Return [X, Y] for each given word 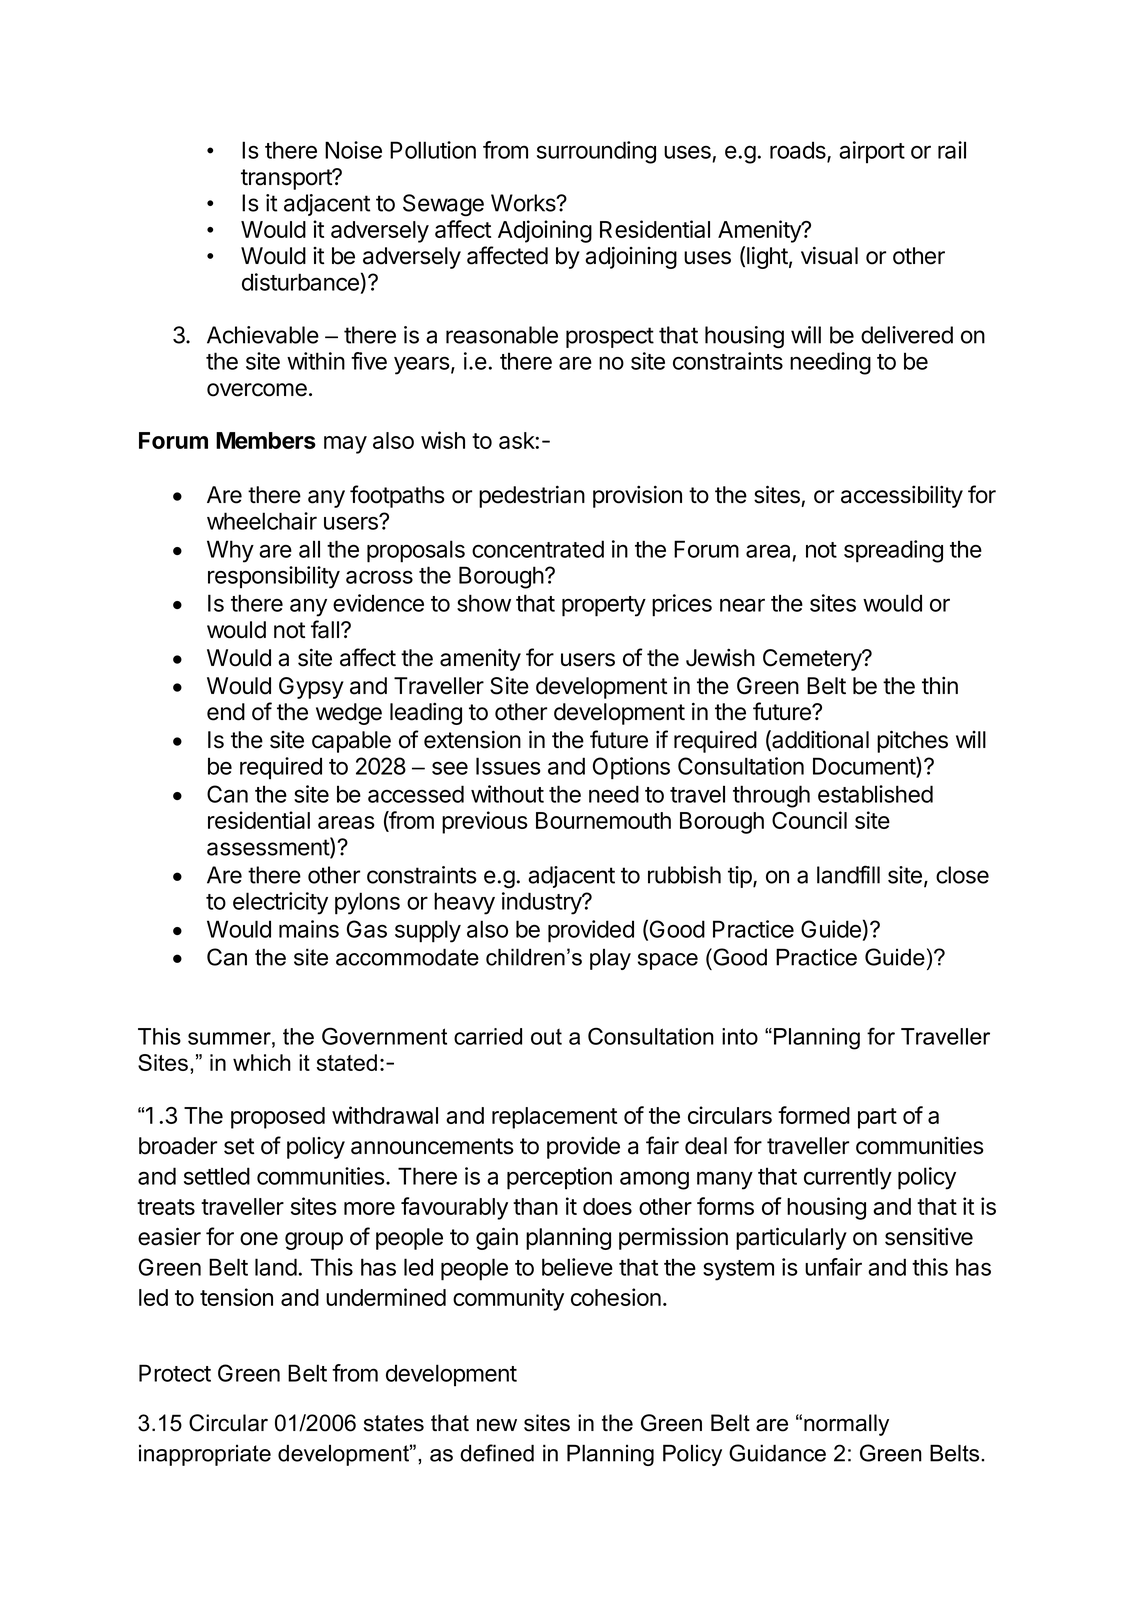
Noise [353, 150]
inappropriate [205, 1455]
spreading [893, 551]
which [262, 1062]
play [610, 959]
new [497, 1425]
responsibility [274, 577]
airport [872, 152]
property [604, 606]
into [740, 1036]
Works [524, 203]
